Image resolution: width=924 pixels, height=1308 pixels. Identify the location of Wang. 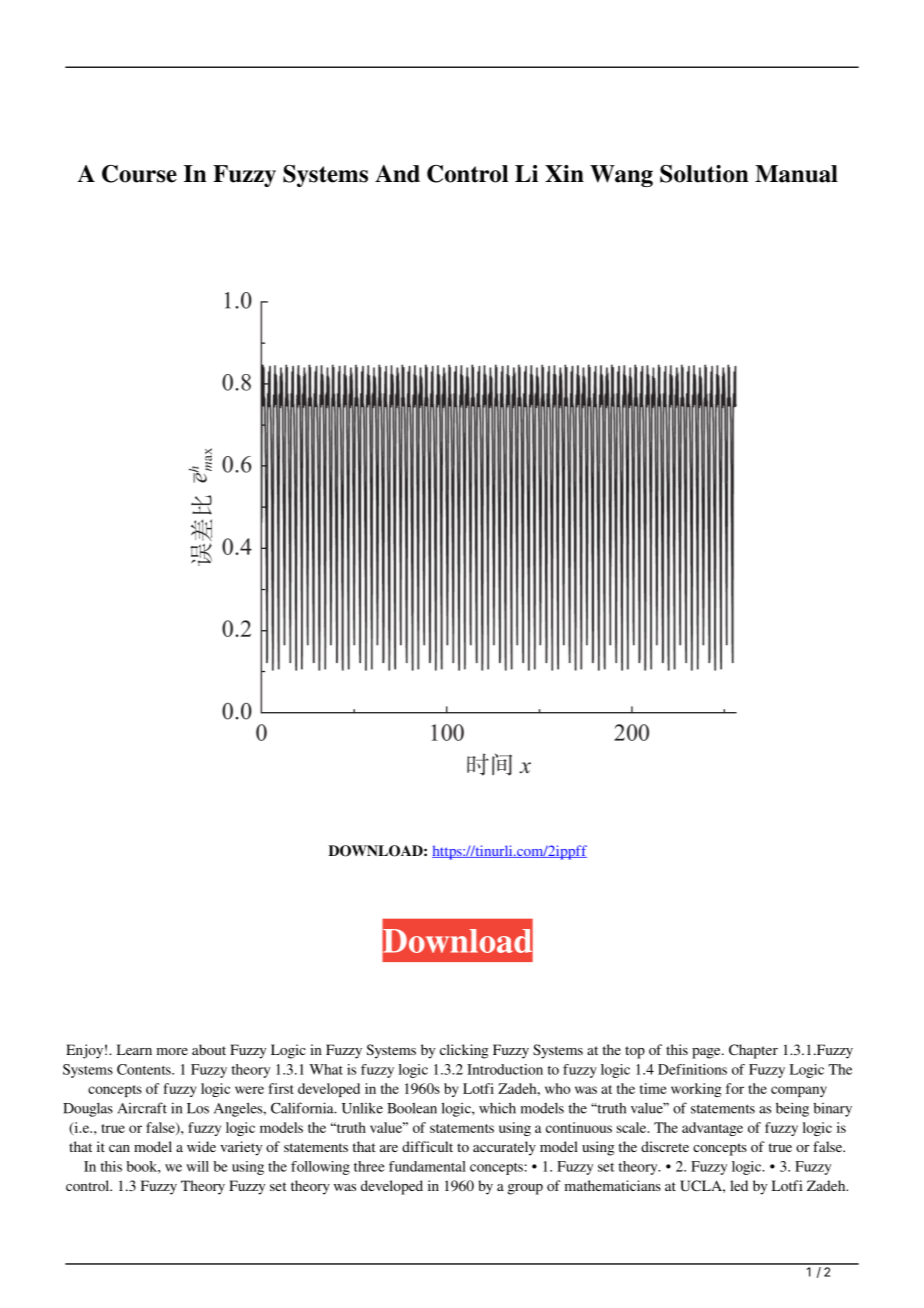
(621, 176).
